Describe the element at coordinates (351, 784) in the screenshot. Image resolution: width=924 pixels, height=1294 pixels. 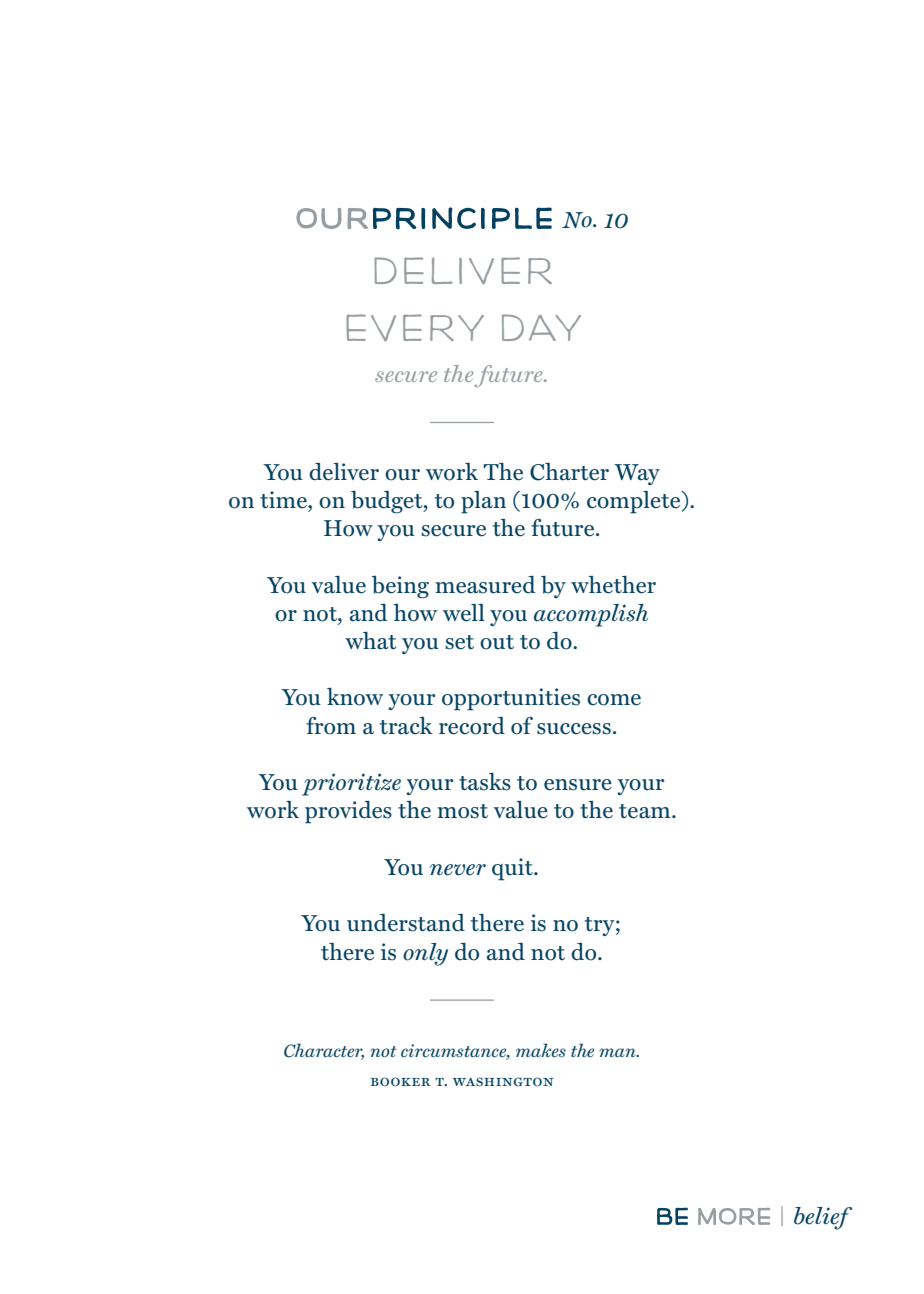
I see `prioritize` at that location.
